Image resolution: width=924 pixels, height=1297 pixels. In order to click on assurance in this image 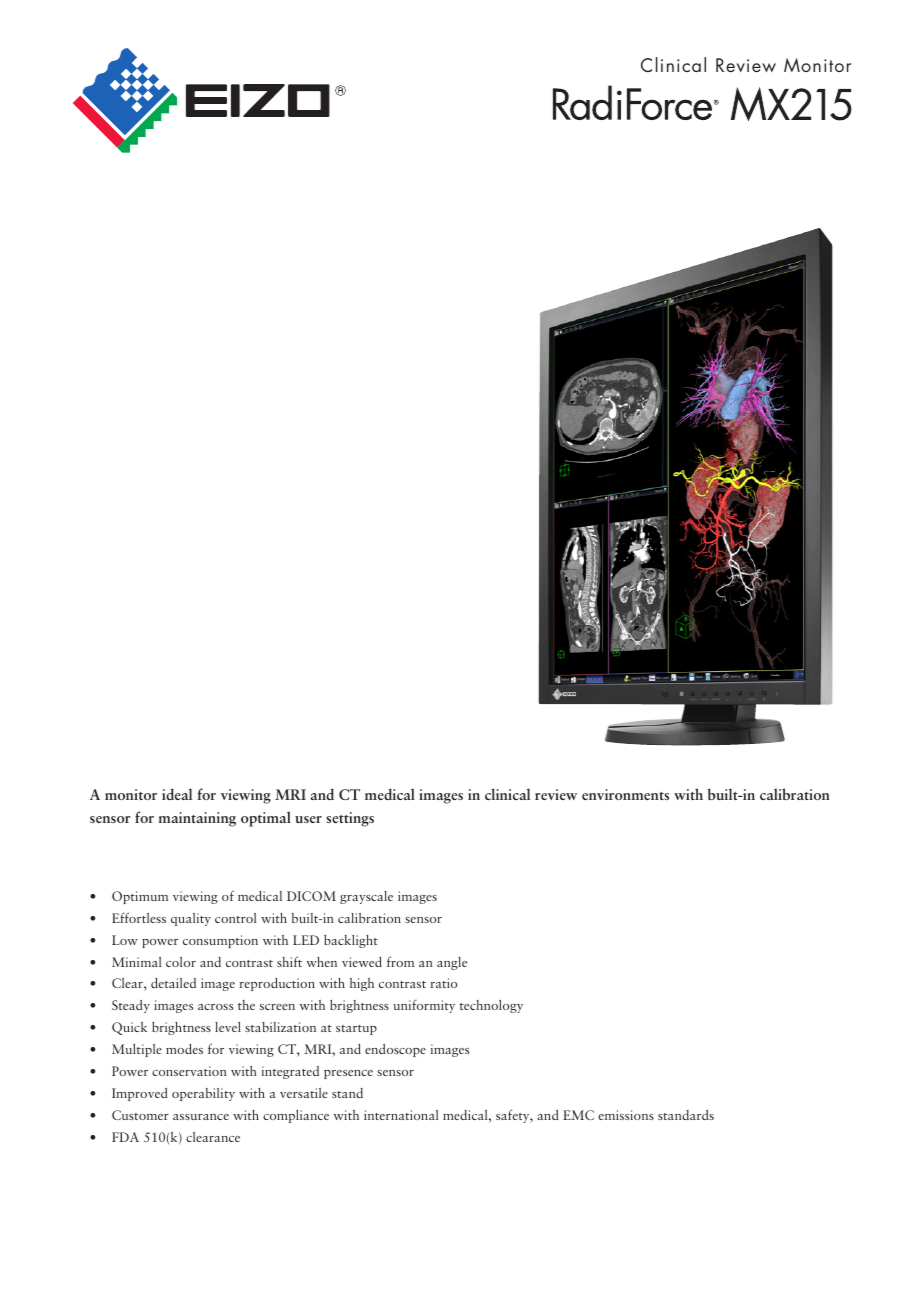, I will do `click(201, 1117)`.
